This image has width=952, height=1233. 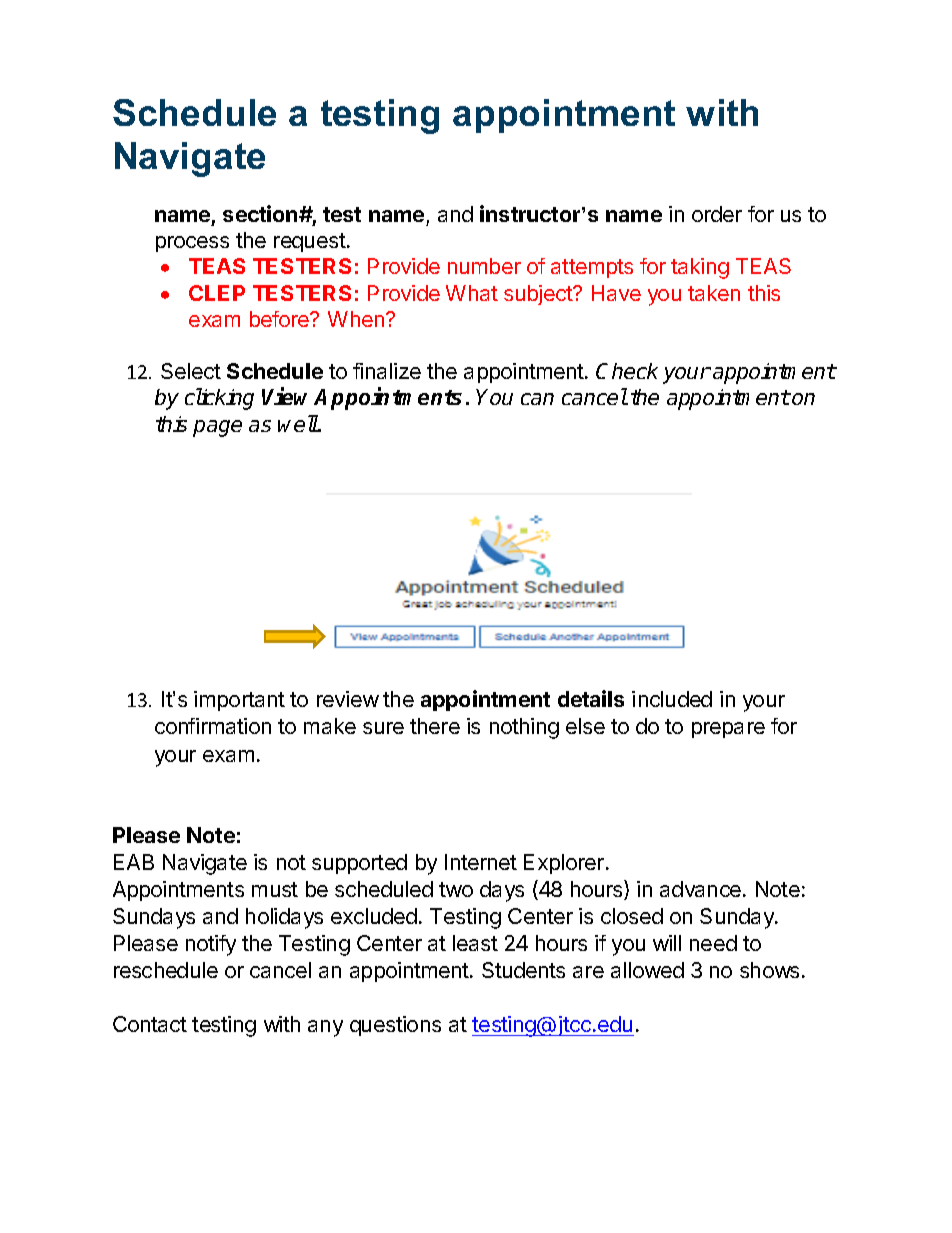 What do you see at coordinates (239, 701) in the image?
I see `important` at bounding box center [239, 701].
